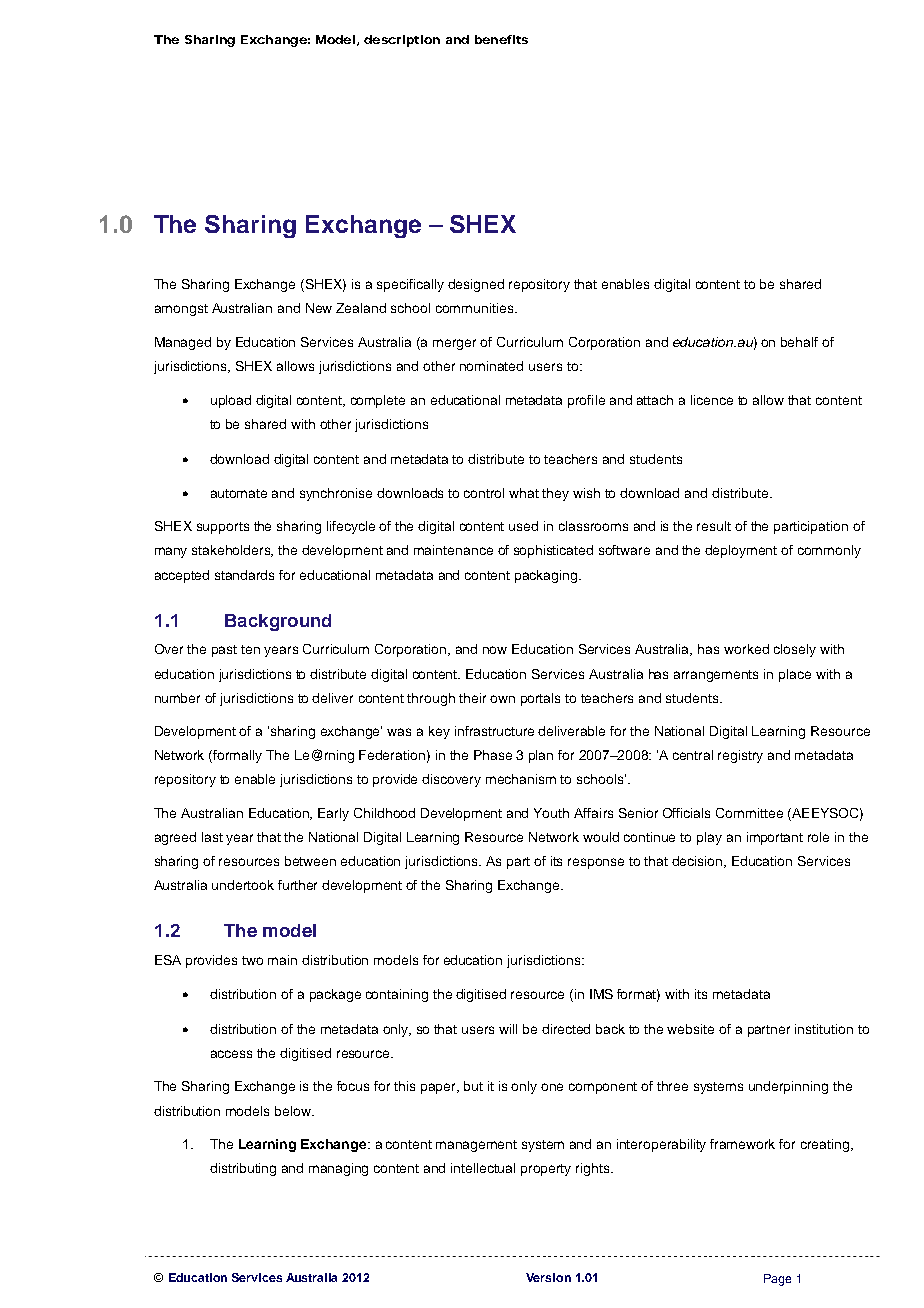 This document has width=924, height=1308. I want to click on nominated, so click(491, 366).
